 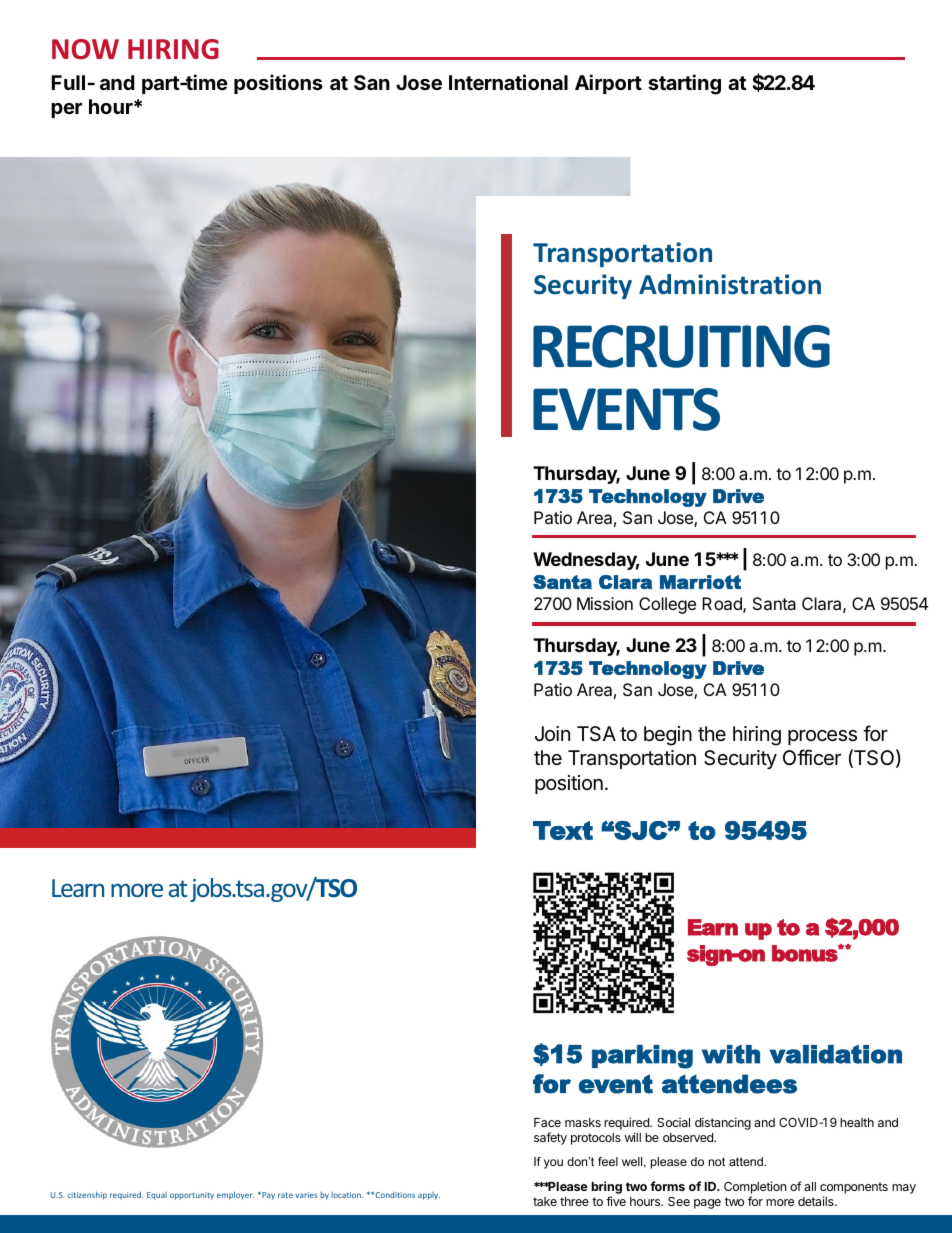 What do you see at coordinates (684, 84) in the screenshot?
I see `starting` at bounding box center [684, 84].
